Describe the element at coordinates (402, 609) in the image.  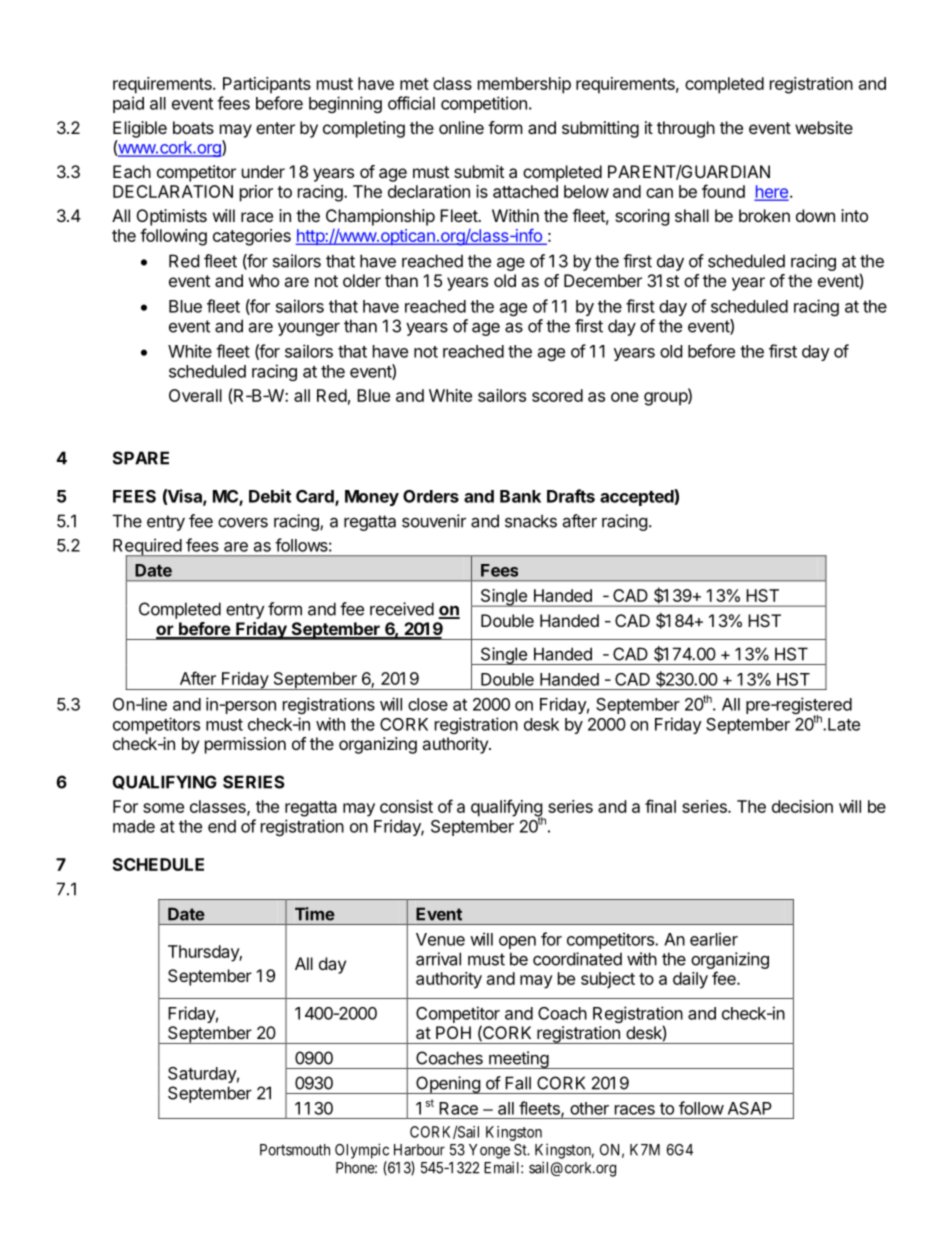
I see `received` at that location.
